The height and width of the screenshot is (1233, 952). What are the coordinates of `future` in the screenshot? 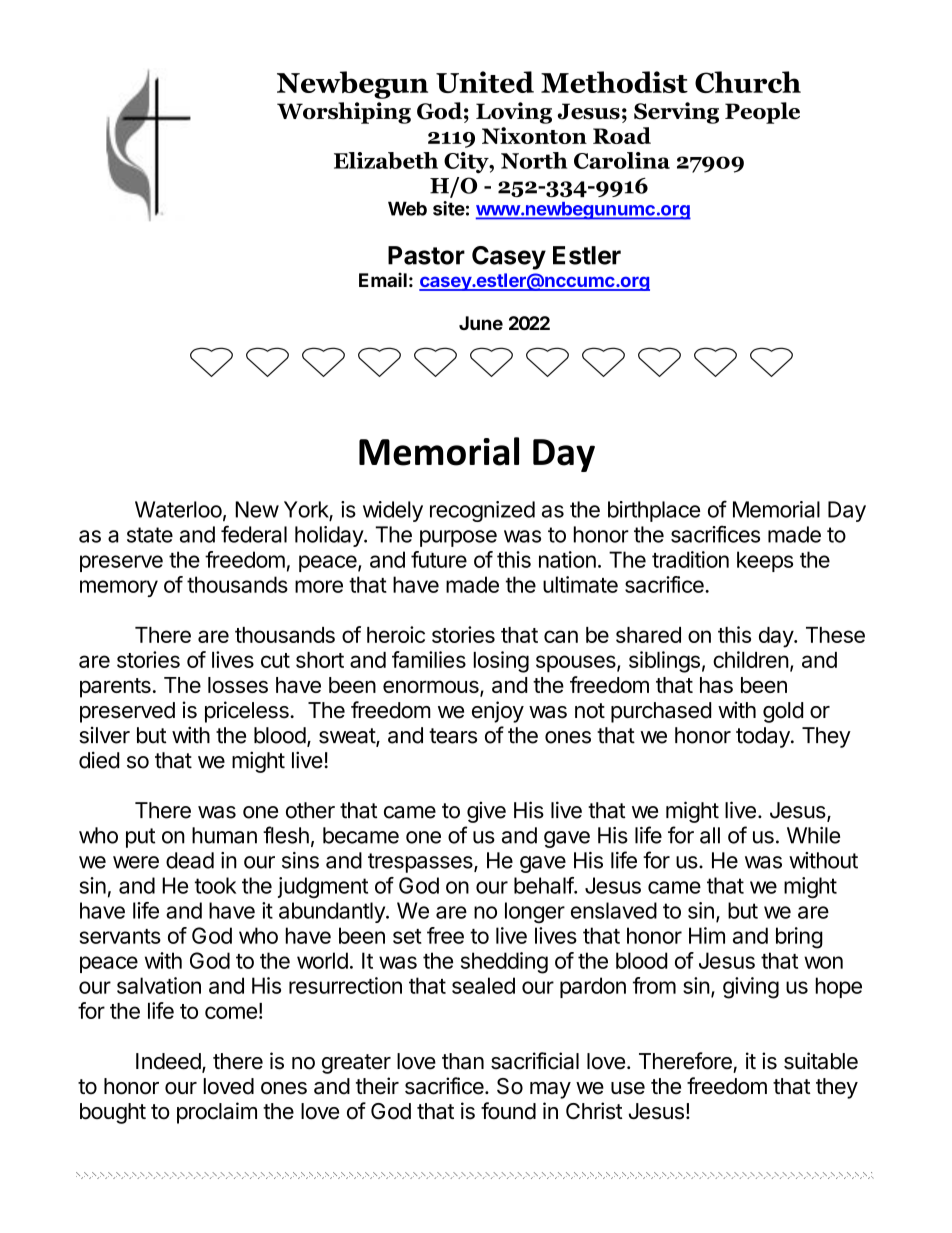 It's located at (439, 559).
